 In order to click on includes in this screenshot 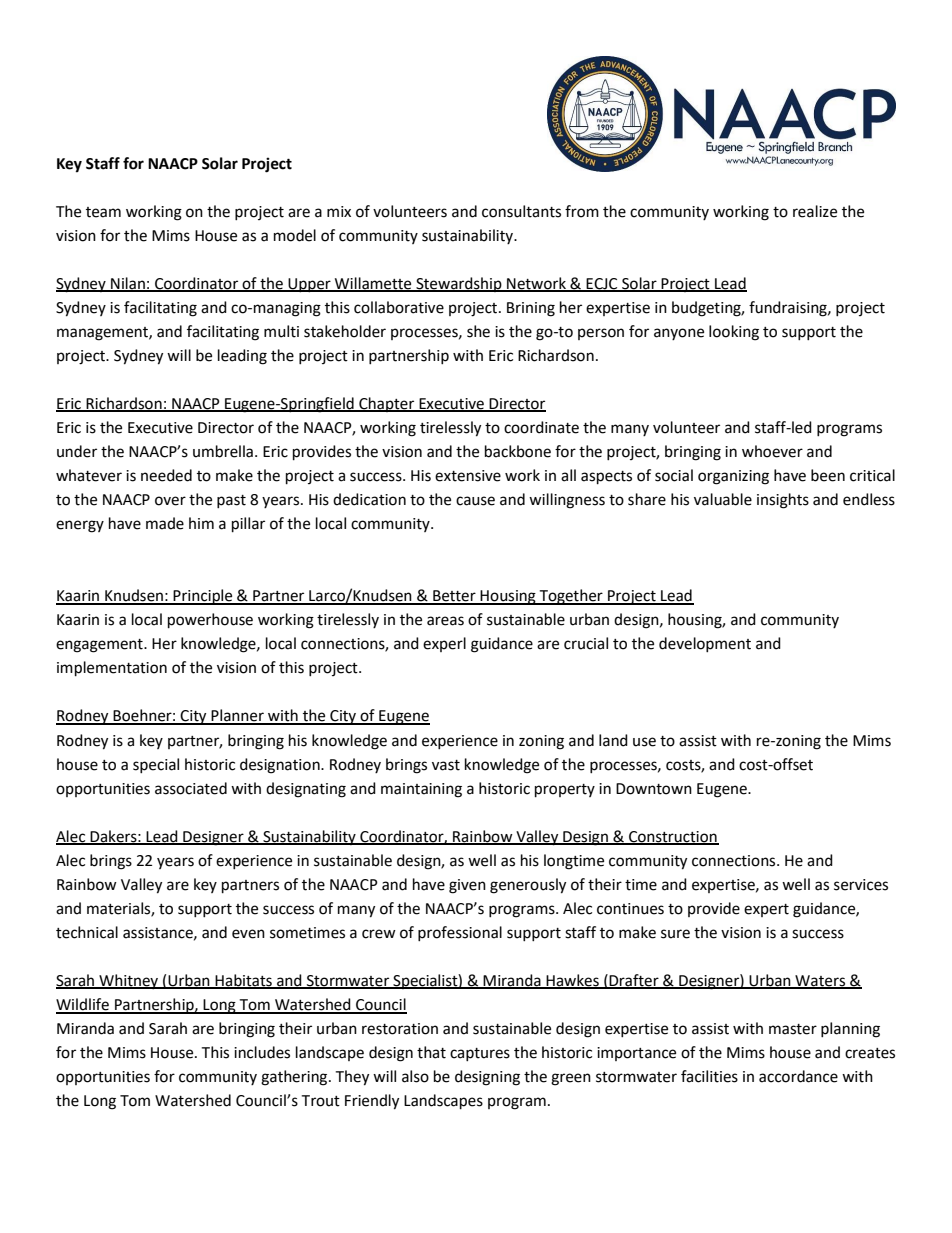, I will do `click(262, 1052)`.
